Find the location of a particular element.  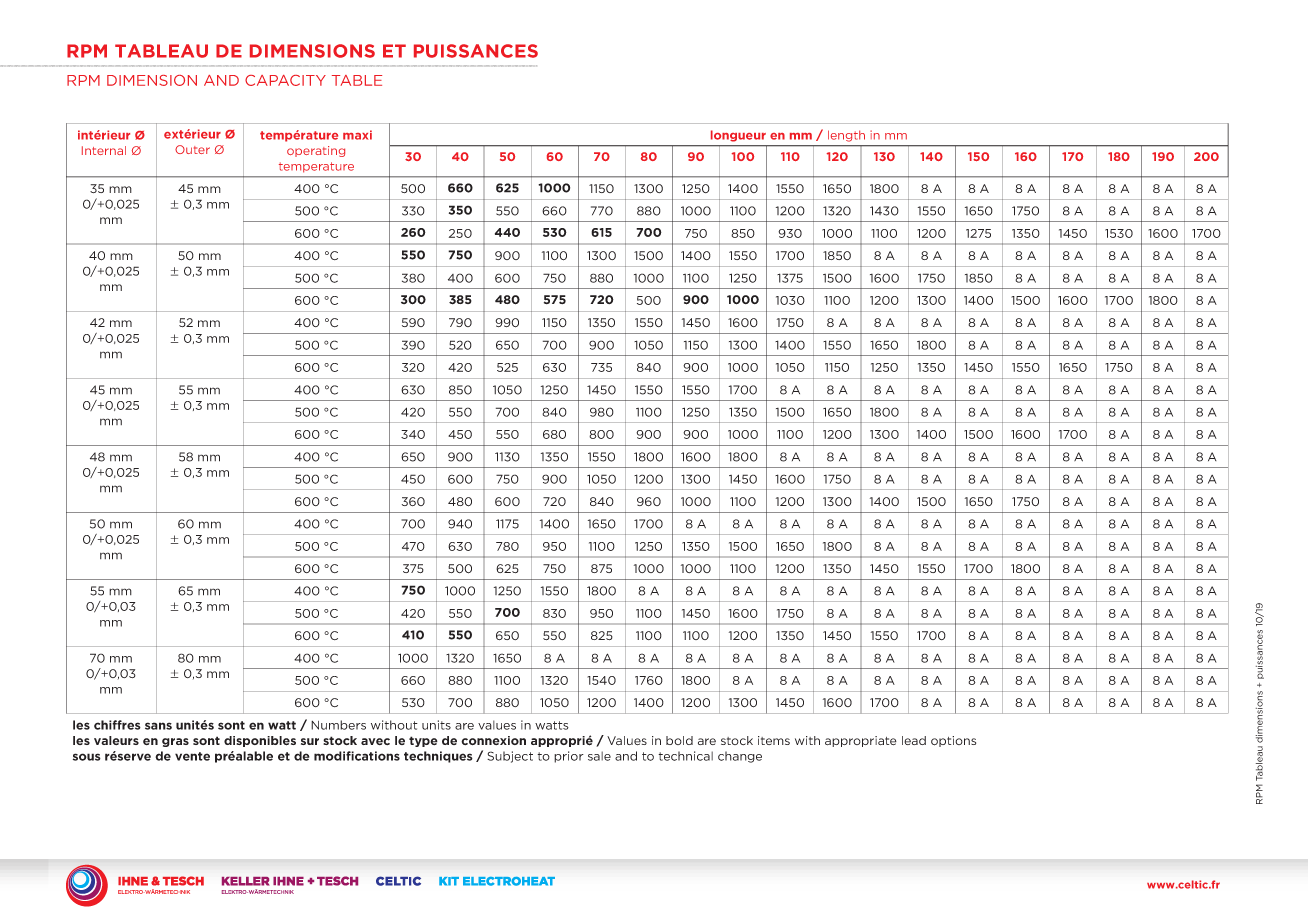

length is located at coordinates (846, 136).
